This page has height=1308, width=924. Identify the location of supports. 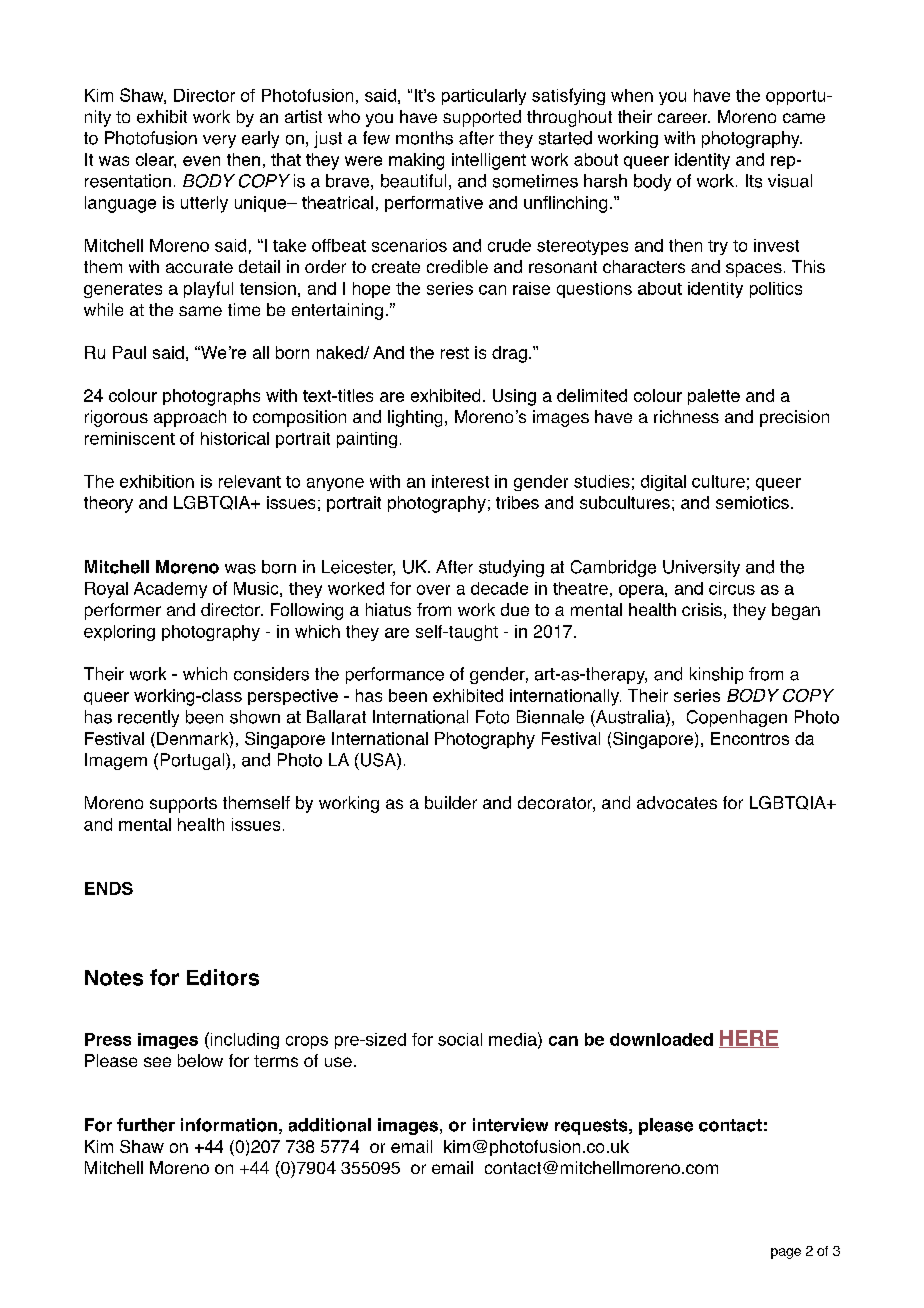
(183, 805).
